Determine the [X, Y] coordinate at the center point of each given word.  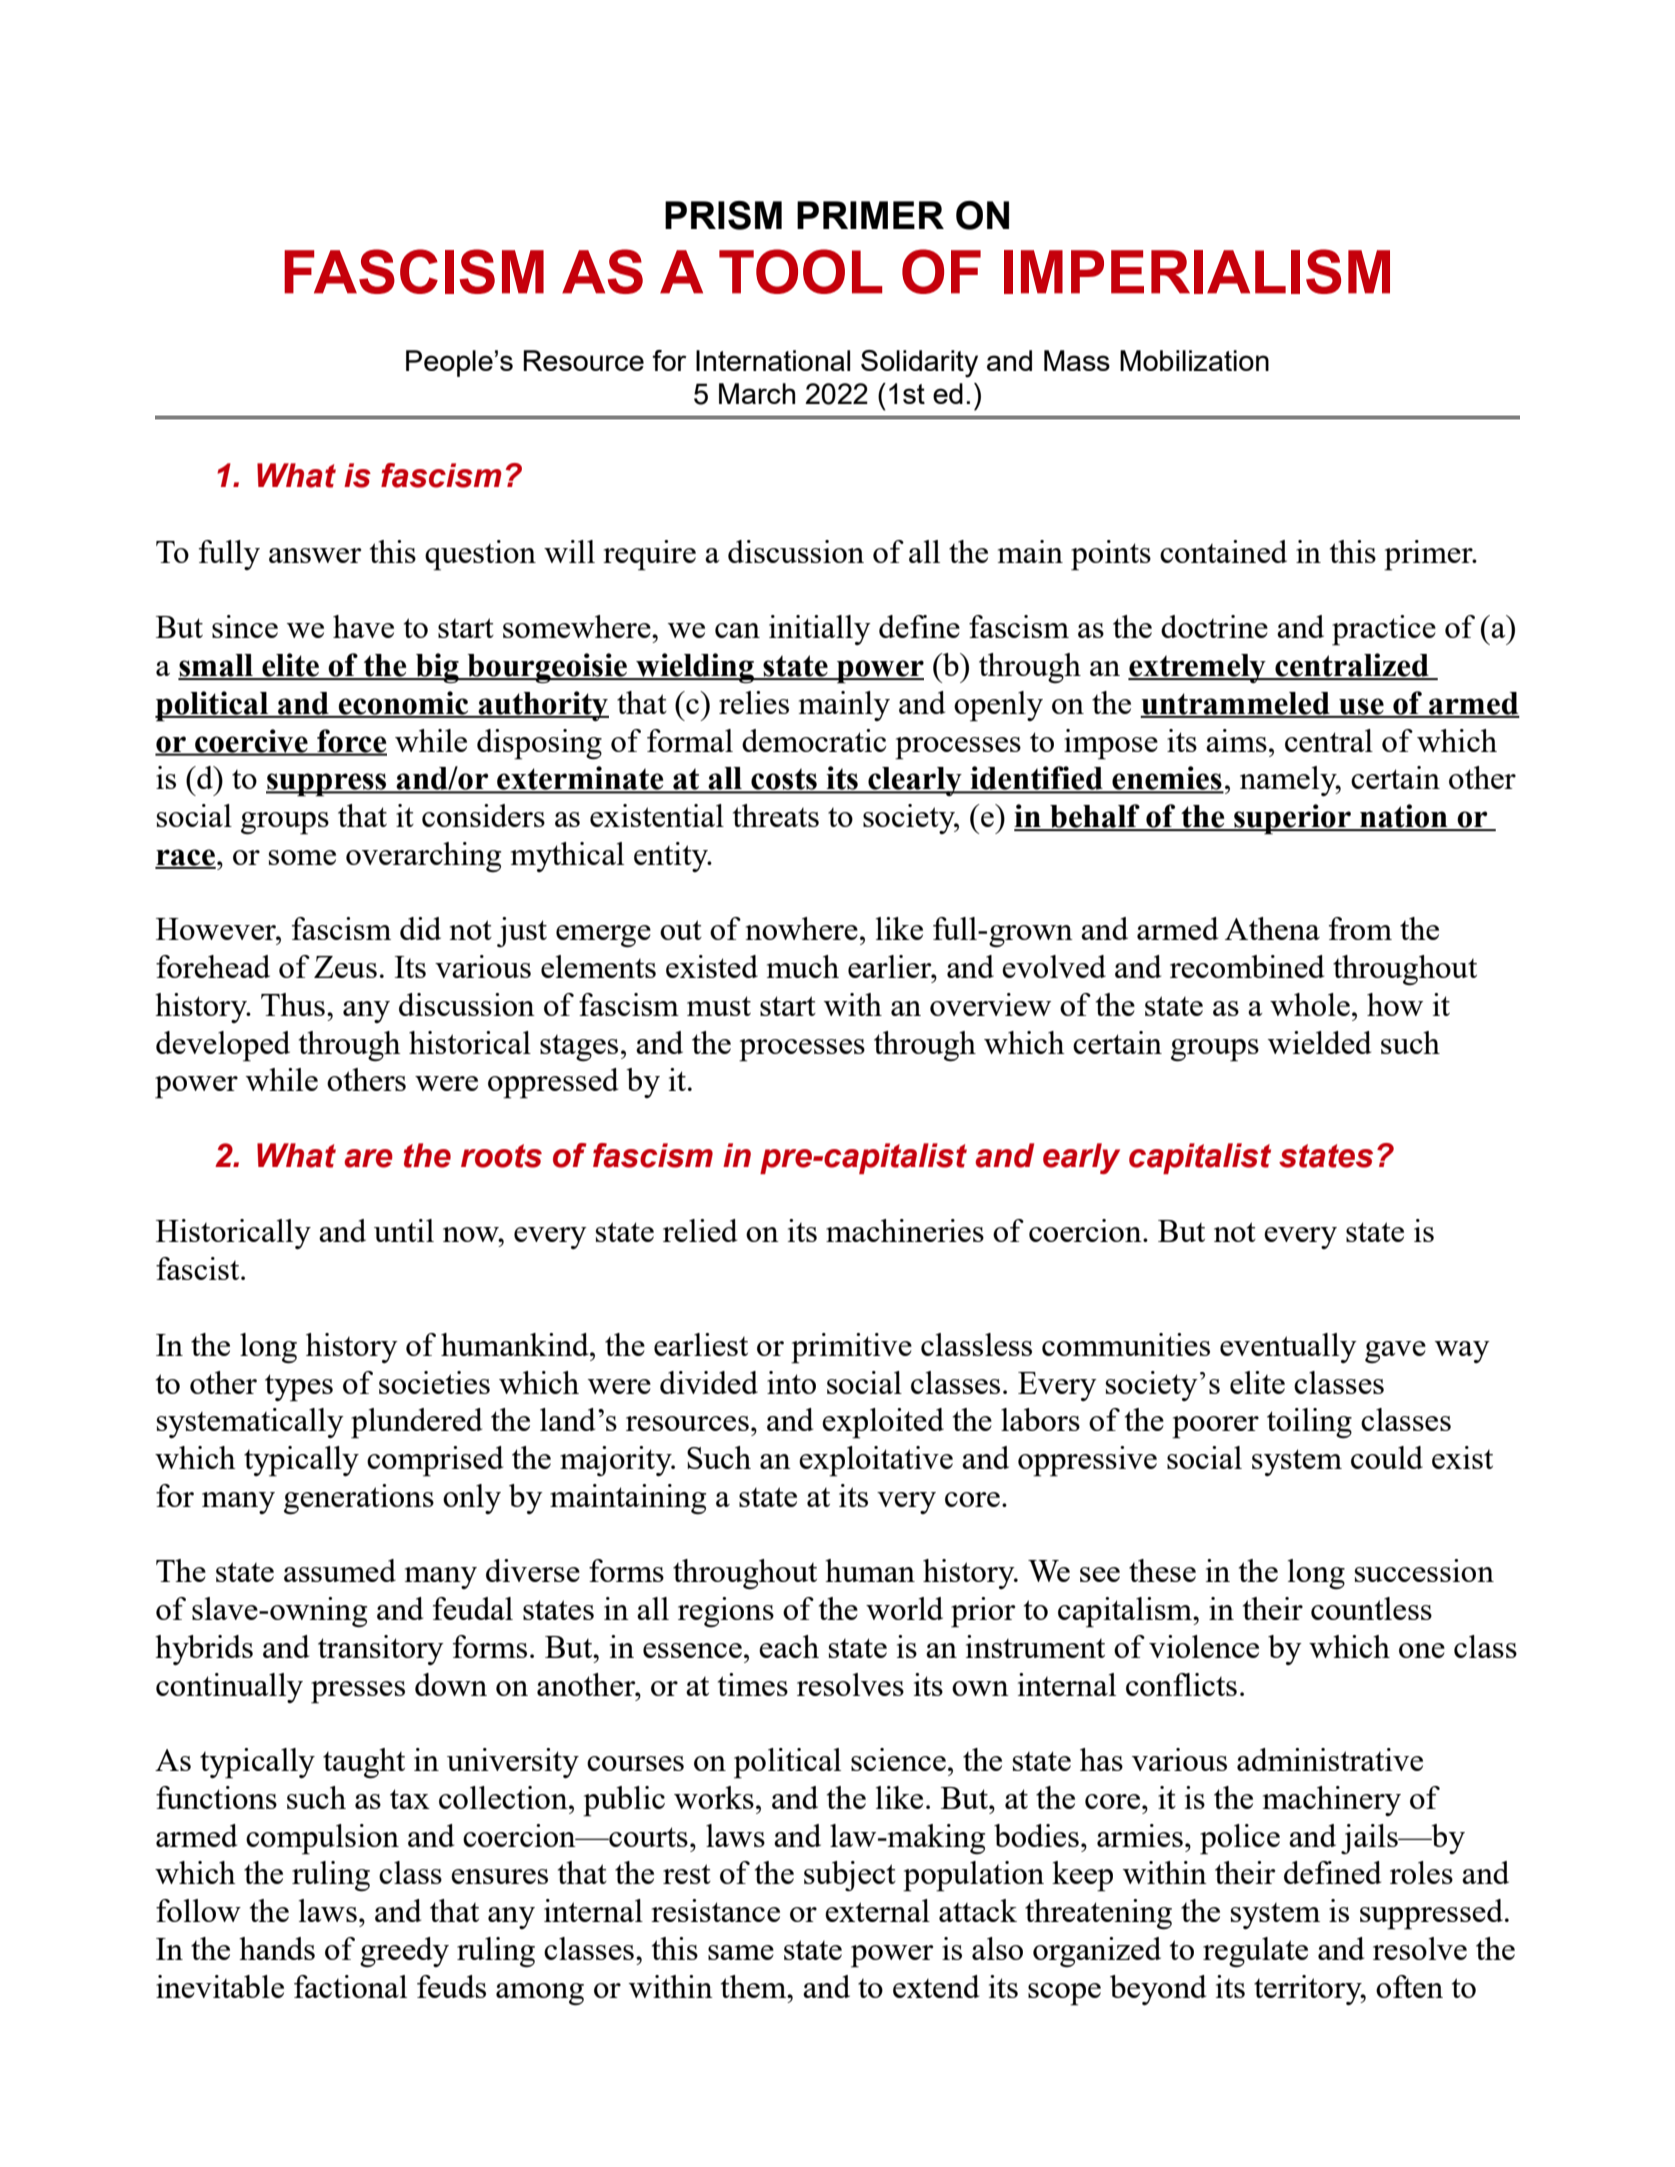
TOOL [800, 271]
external [877, 1910]
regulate [1255, 1952]
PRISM [723, 215]
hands [277, 1948]
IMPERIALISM [1197, 271]
